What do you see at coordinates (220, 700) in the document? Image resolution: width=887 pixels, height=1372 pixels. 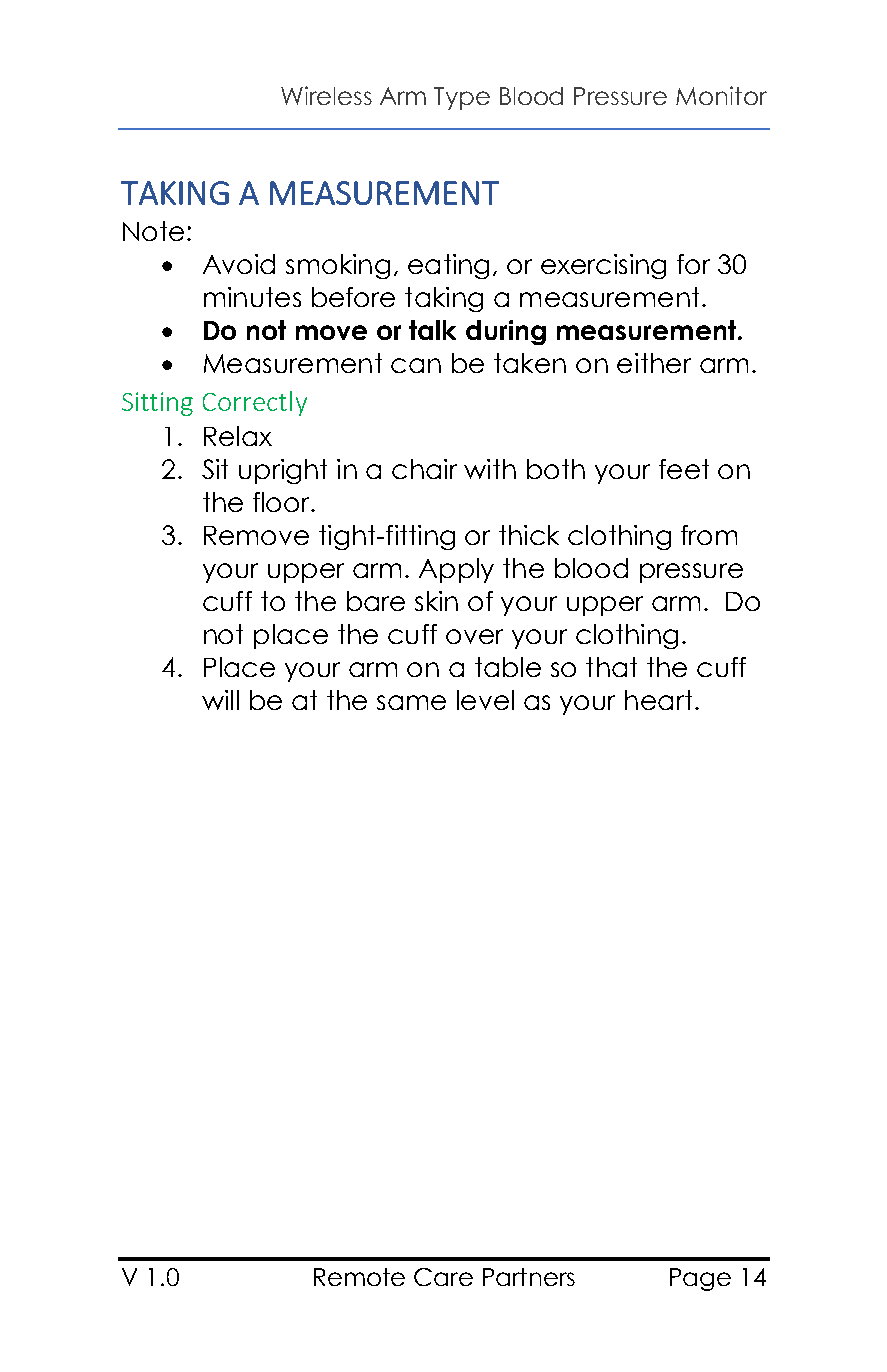 I see `will` at bounding box center [220, 700].
